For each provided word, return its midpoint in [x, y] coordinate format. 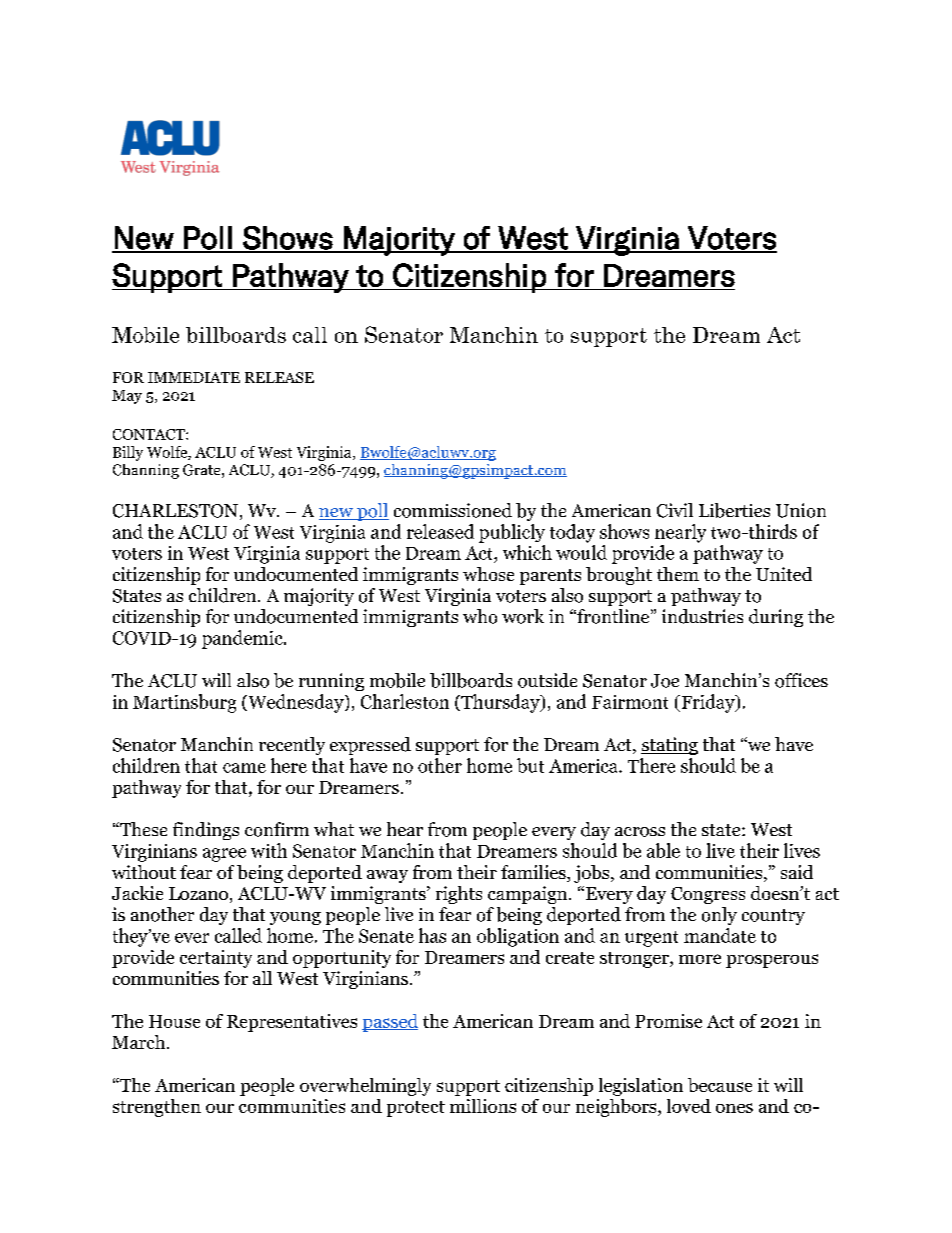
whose [488, 574]
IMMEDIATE [194, 377]
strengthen [157, 1108]
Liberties [734, 510]
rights [459, 895]
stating [669, 746]
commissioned [453, 510]
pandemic [243, 639]
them [678, 574]
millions [483, 1106]
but [530, 765]
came [244, 768]
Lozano [198, 893]
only [719, 916]
